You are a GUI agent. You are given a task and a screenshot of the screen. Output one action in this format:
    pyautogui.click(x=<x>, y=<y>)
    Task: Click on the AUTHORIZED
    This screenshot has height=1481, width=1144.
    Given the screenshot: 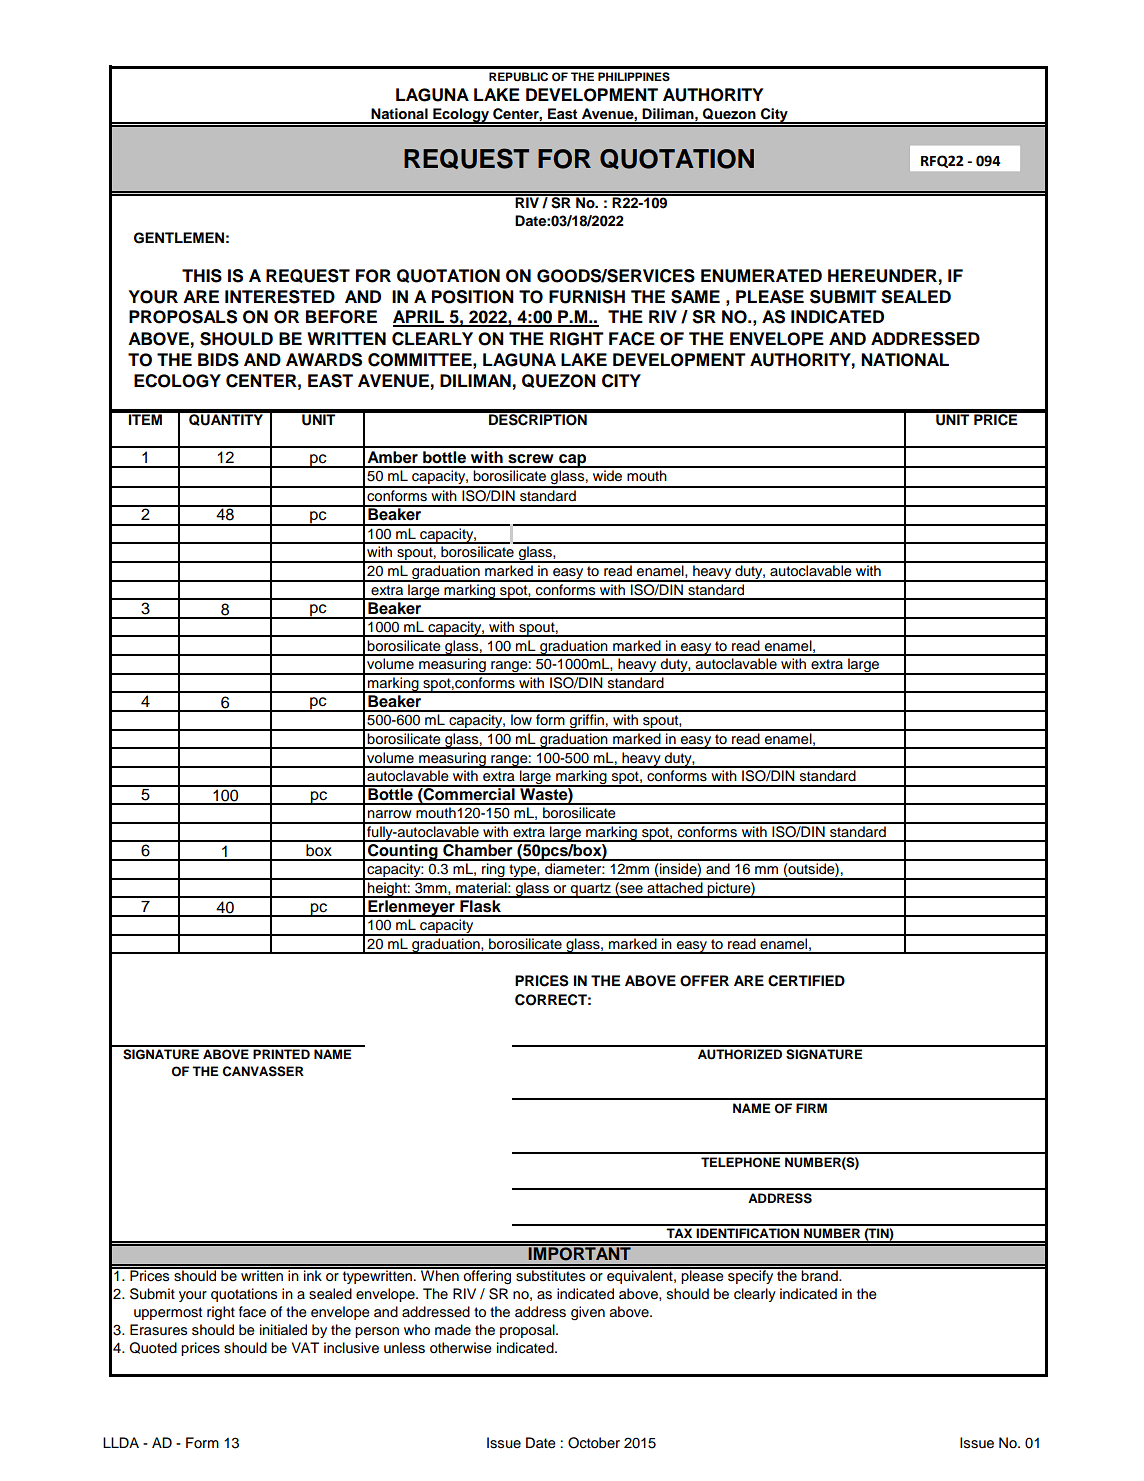 What is the action you would take?
    pyautogui.click(x=740, y=1054)
